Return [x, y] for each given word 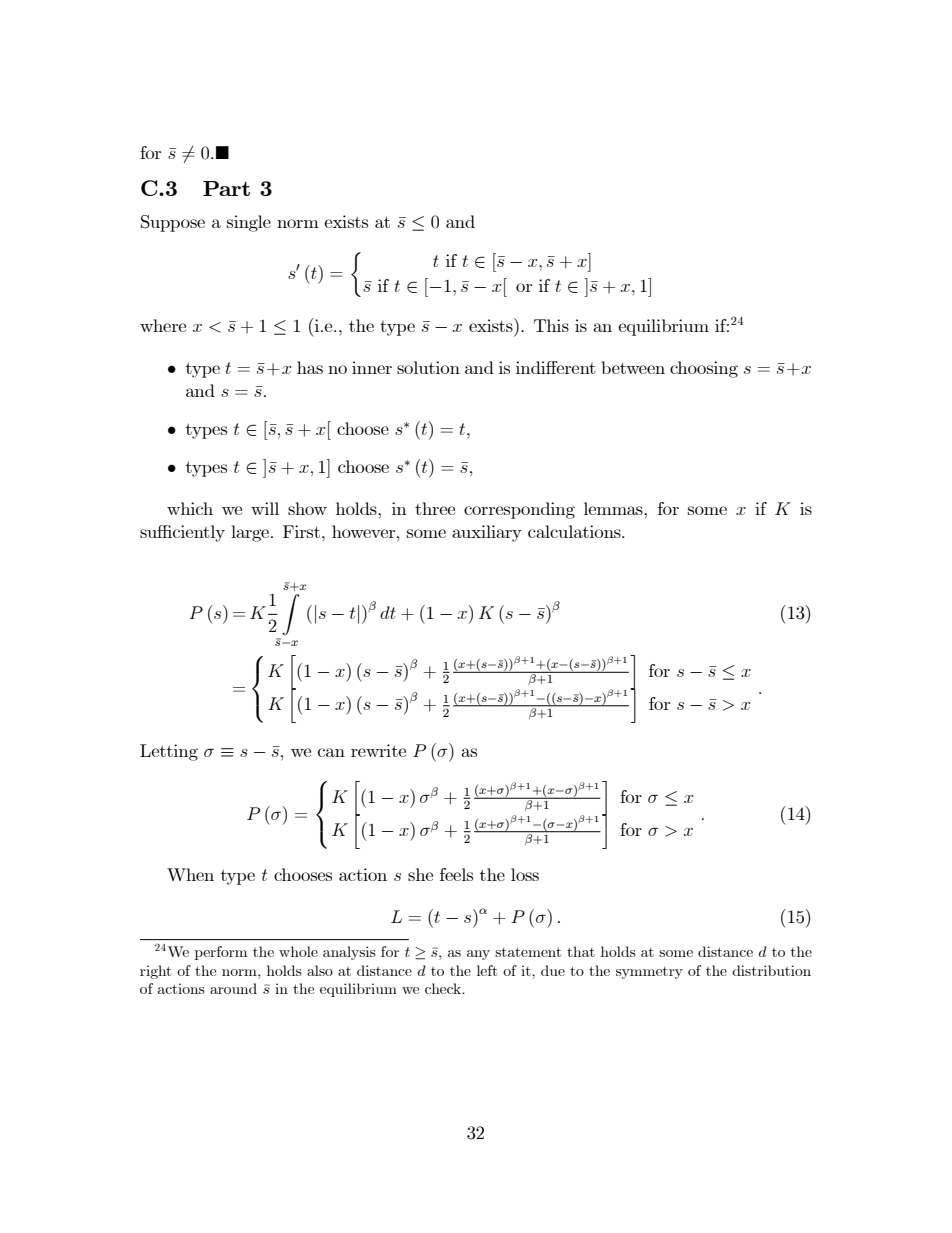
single [249, 223]
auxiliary [487, 533]
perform [221, 953]
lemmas [614, 508]
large [251, 533]
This [551, 325]
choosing [704, 369]
